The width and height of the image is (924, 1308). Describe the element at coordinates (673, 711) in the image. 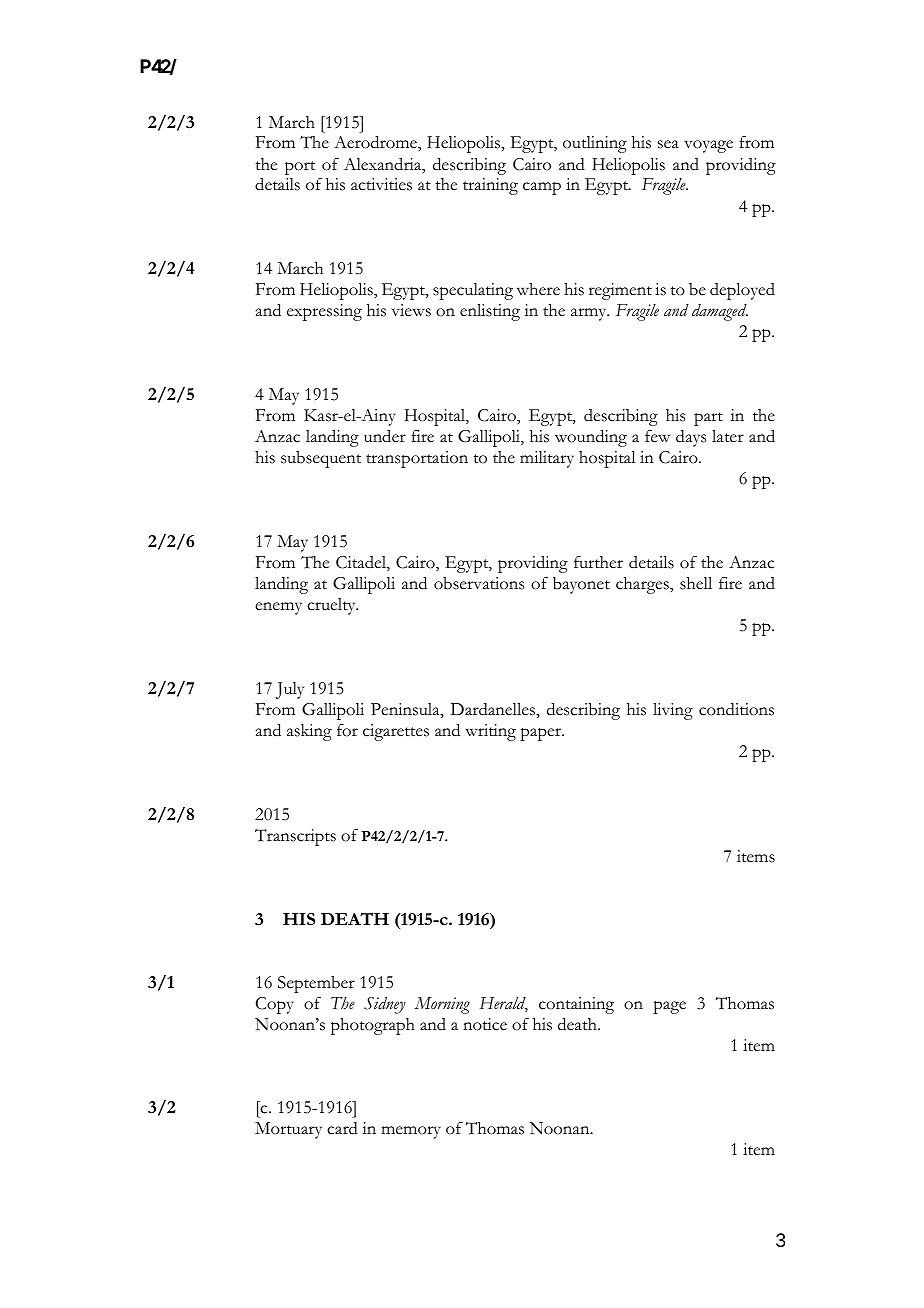

I see `living` at that location.
